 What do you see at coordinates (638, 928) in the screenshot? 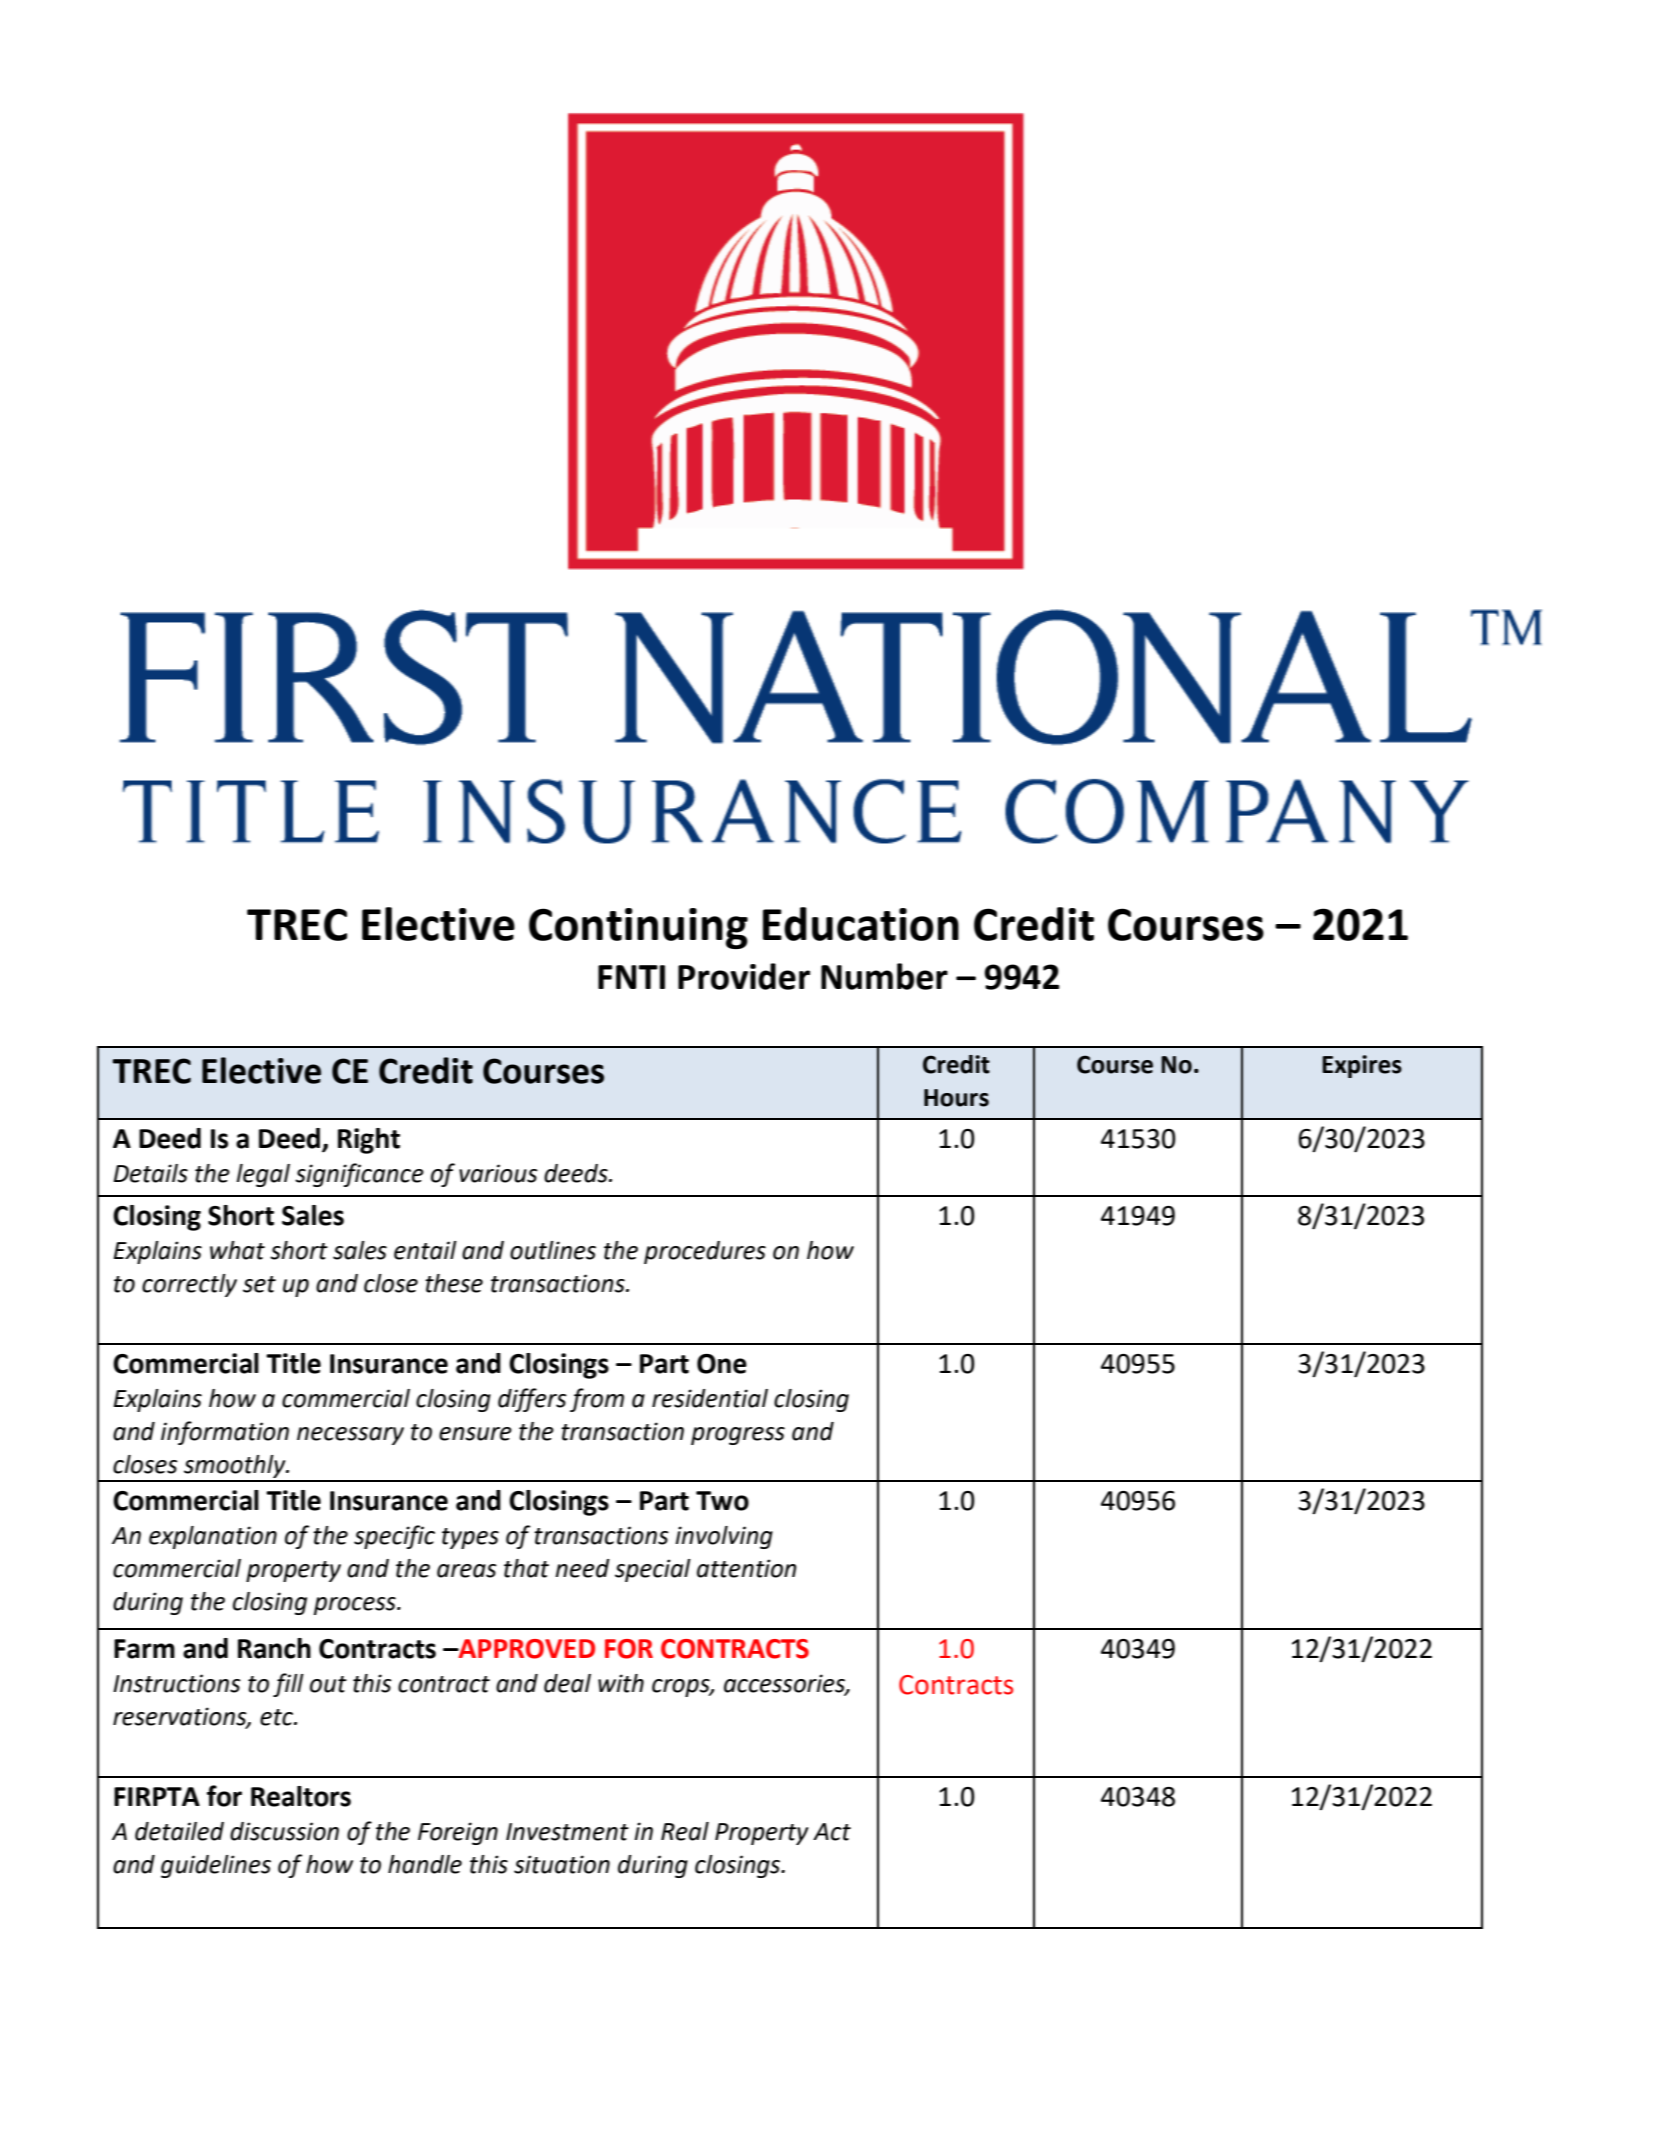
I see `Continuing` at bounding box center [638, 928].
